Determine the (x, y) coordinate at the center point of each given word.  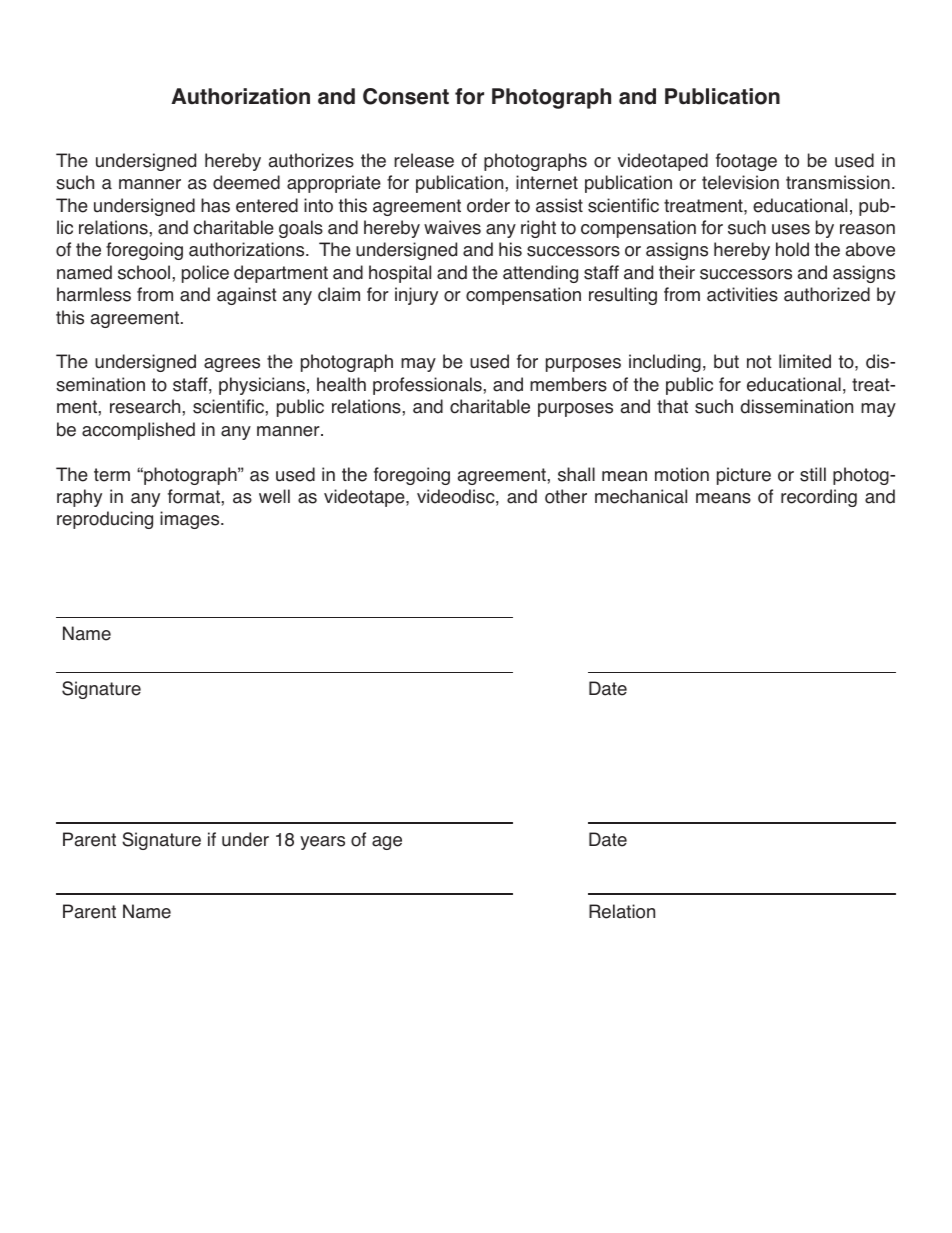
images (191, 520)
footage (746, 162)
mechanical (641, 496)
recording (819, 498)
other (566, 496)
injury (416, 296)
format (194, 496)
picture (744, 476)
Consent (406, 96)
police (205, 274)
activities (742, 294)
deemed (246, 182)
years (322, 843)
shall (576, 474)
